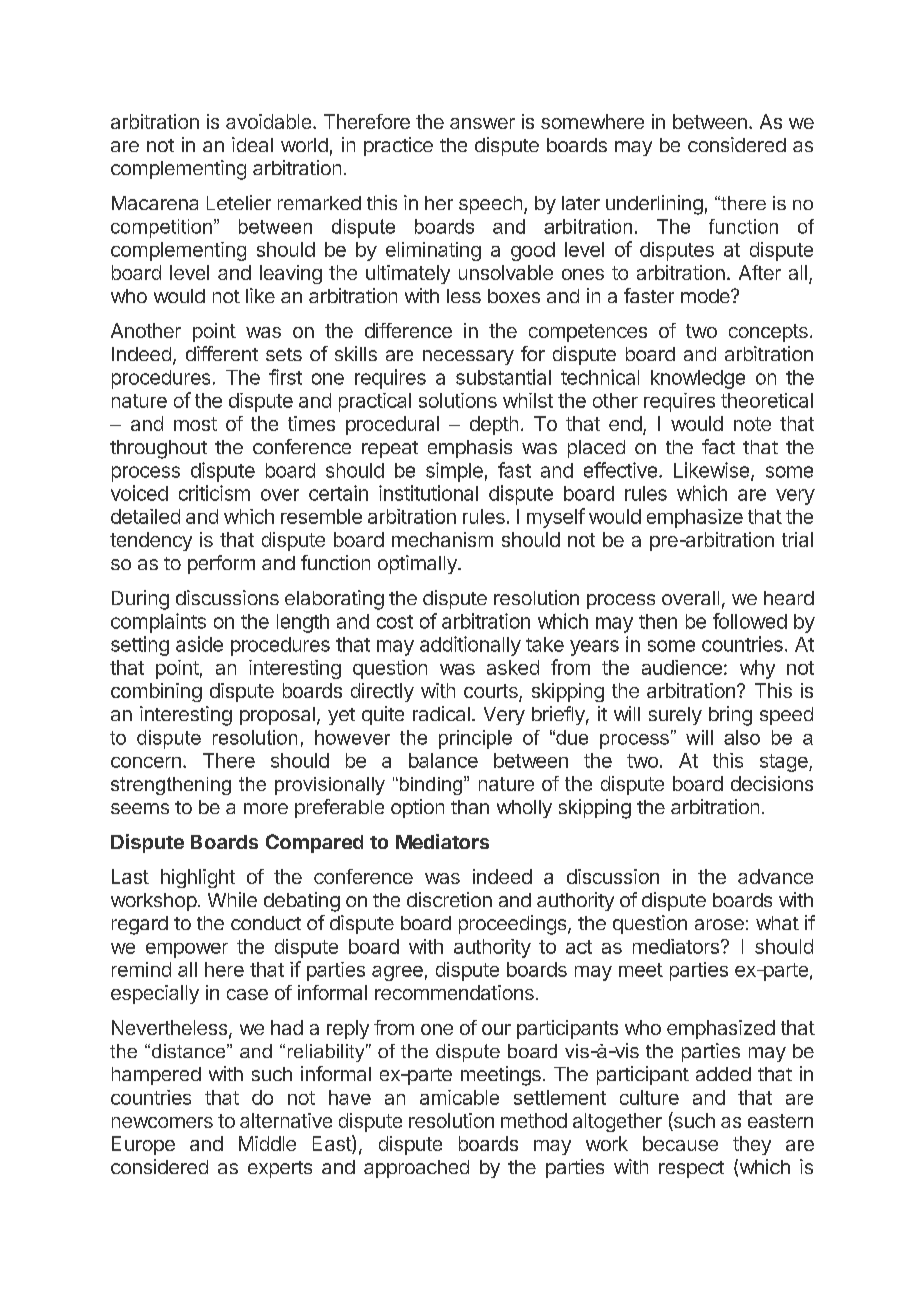  Describe the element at coordinates (482, 123) in the document. I see `answer` at that location.
